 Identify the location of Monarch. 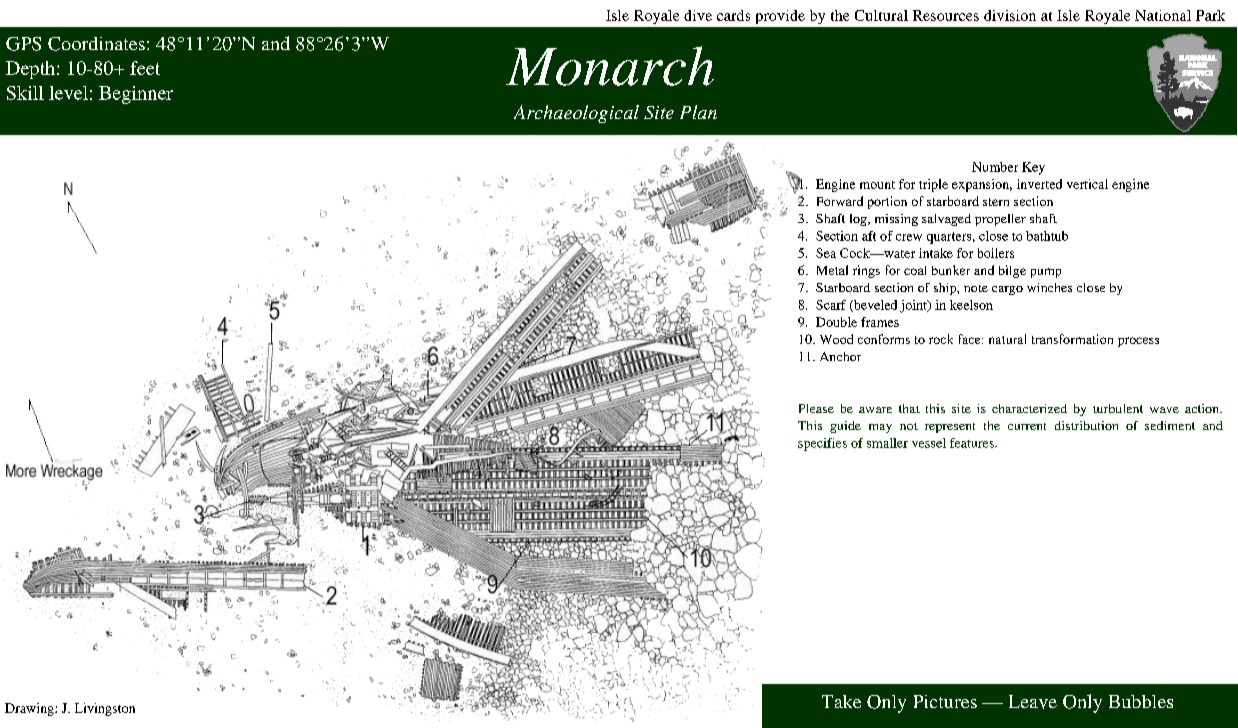
(610, 66).
